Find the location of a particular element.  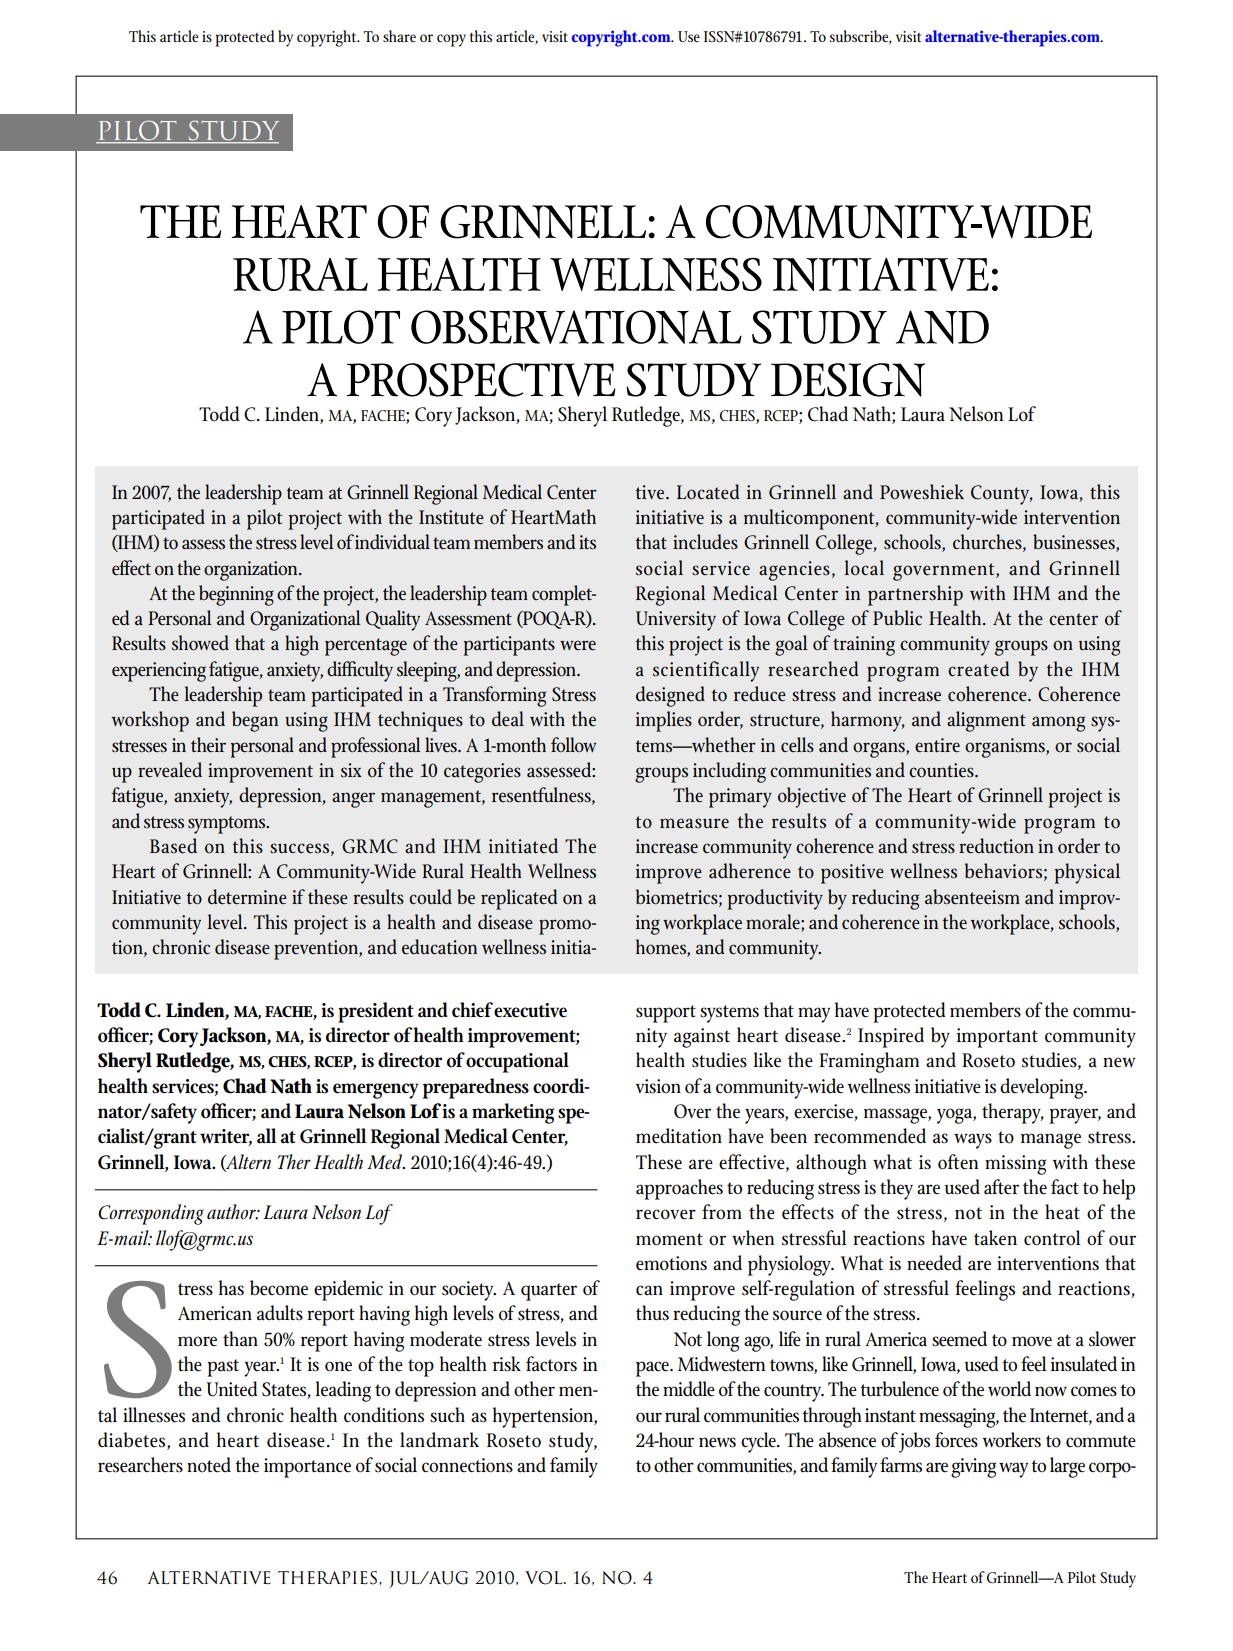

businesses is located at coordinates (1075, 543).
